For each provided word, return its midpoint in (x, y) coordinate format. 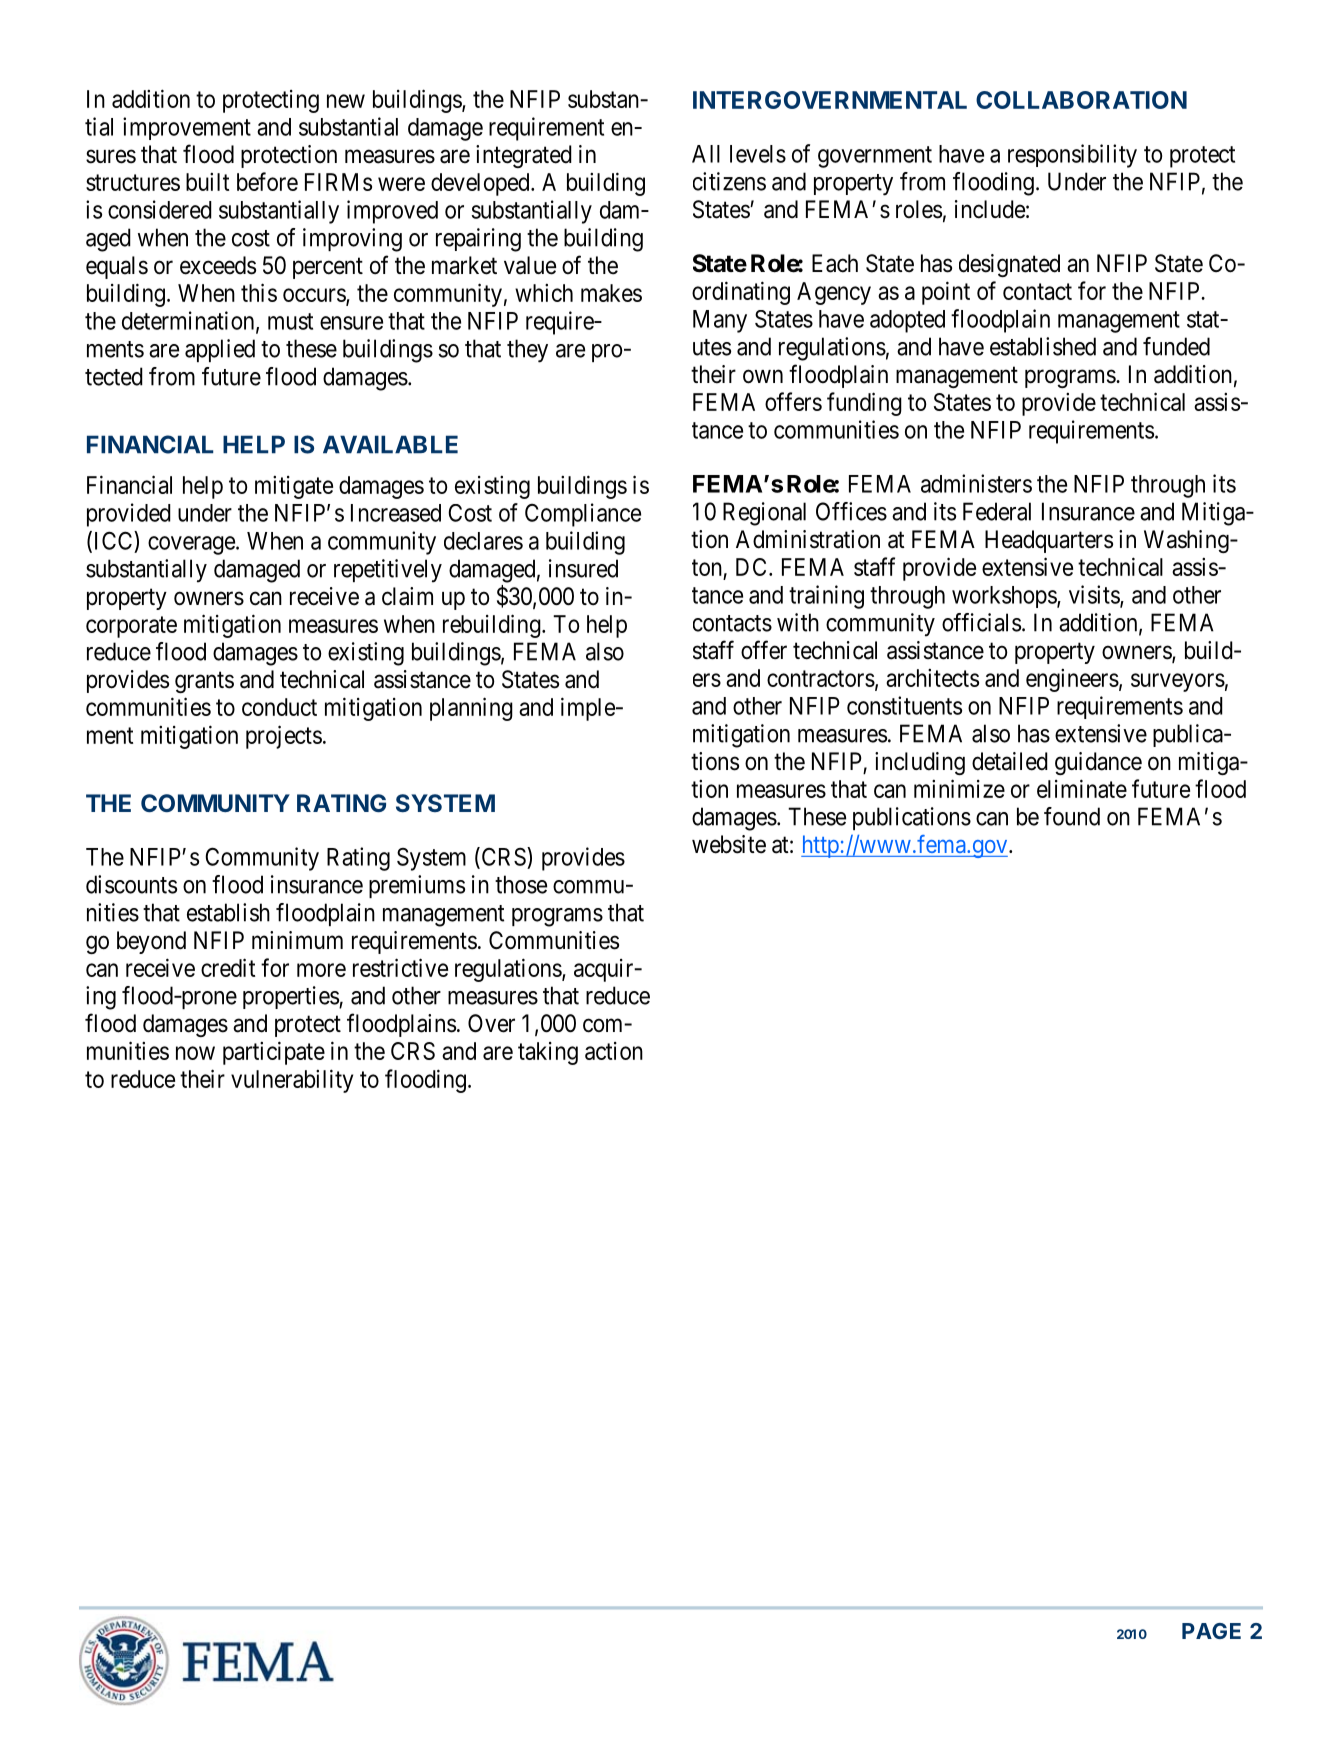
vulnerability (292, 1081)
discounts (131, 884)
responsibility (1072, 156)
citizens (729, 181)
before (267, 181)
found (1072, 816)
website (729, 844)
